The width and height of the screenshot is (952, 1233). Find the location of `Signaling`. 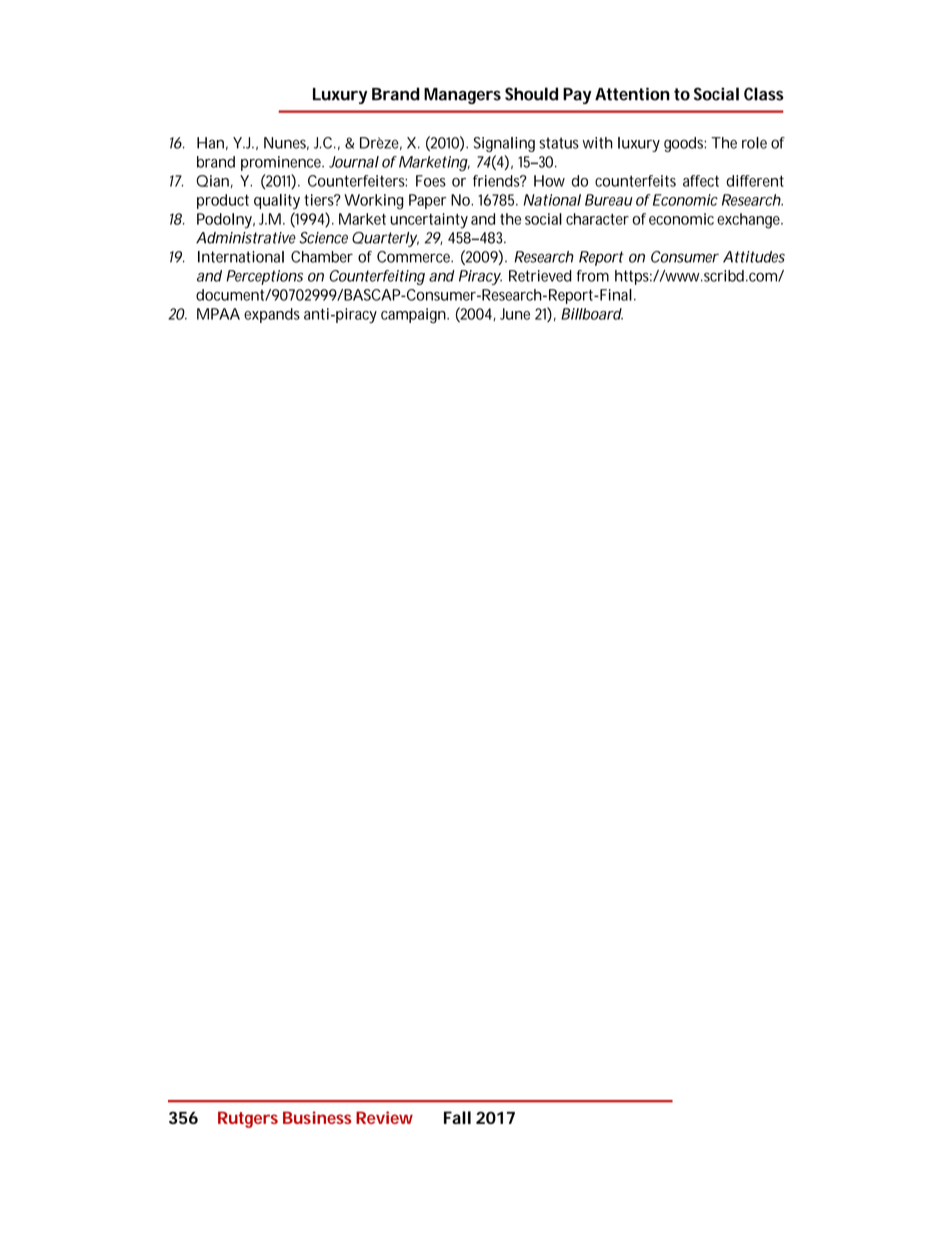

Signaling is located at coordinates (504, 144).
